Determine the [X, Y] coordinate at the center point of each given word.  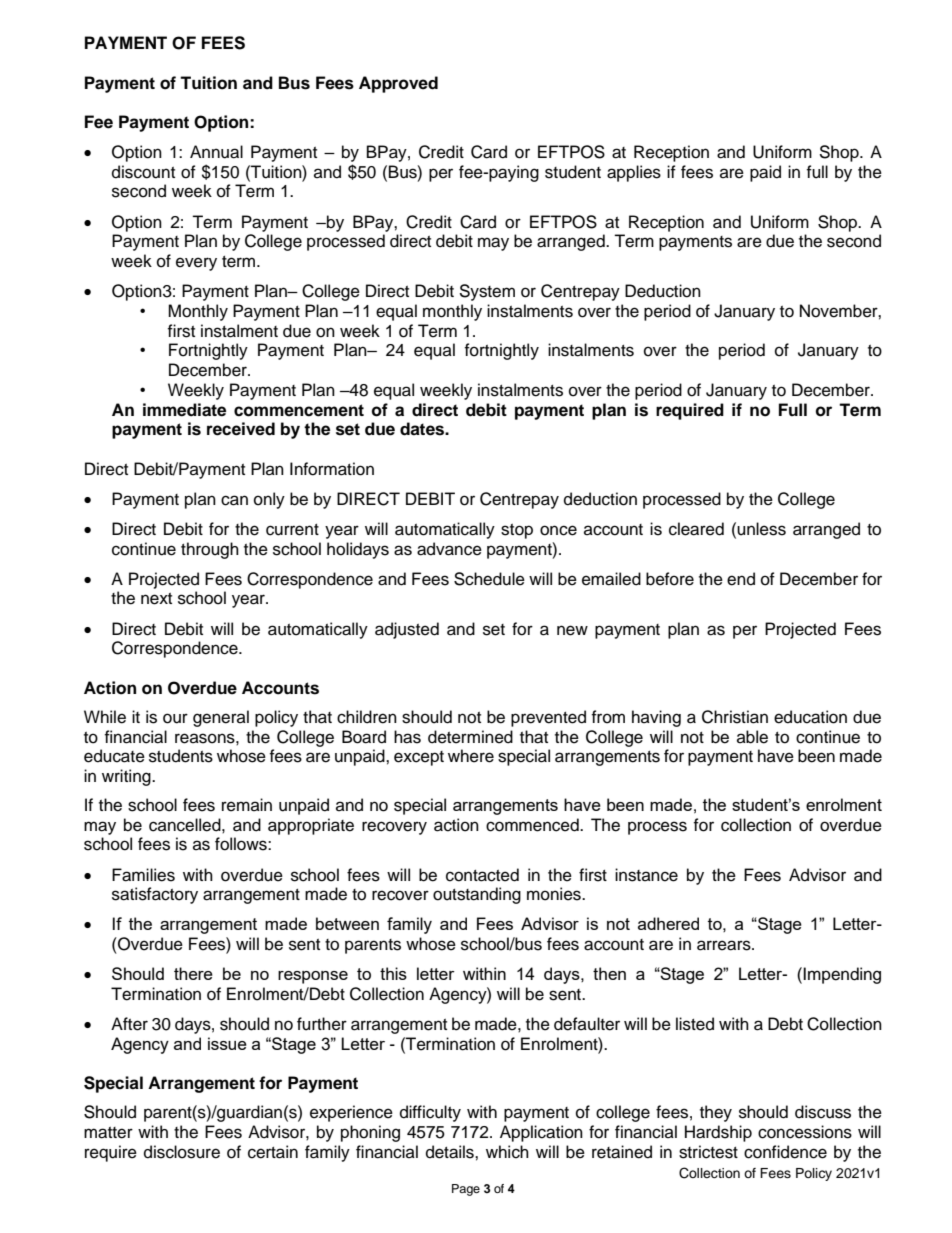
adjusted [407, 630]
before [670, 579]
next [156, 599]
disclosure [182, 1152]
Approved [398, 84]
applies [634, 173]
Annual [216, 152]
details [451, 1152]
